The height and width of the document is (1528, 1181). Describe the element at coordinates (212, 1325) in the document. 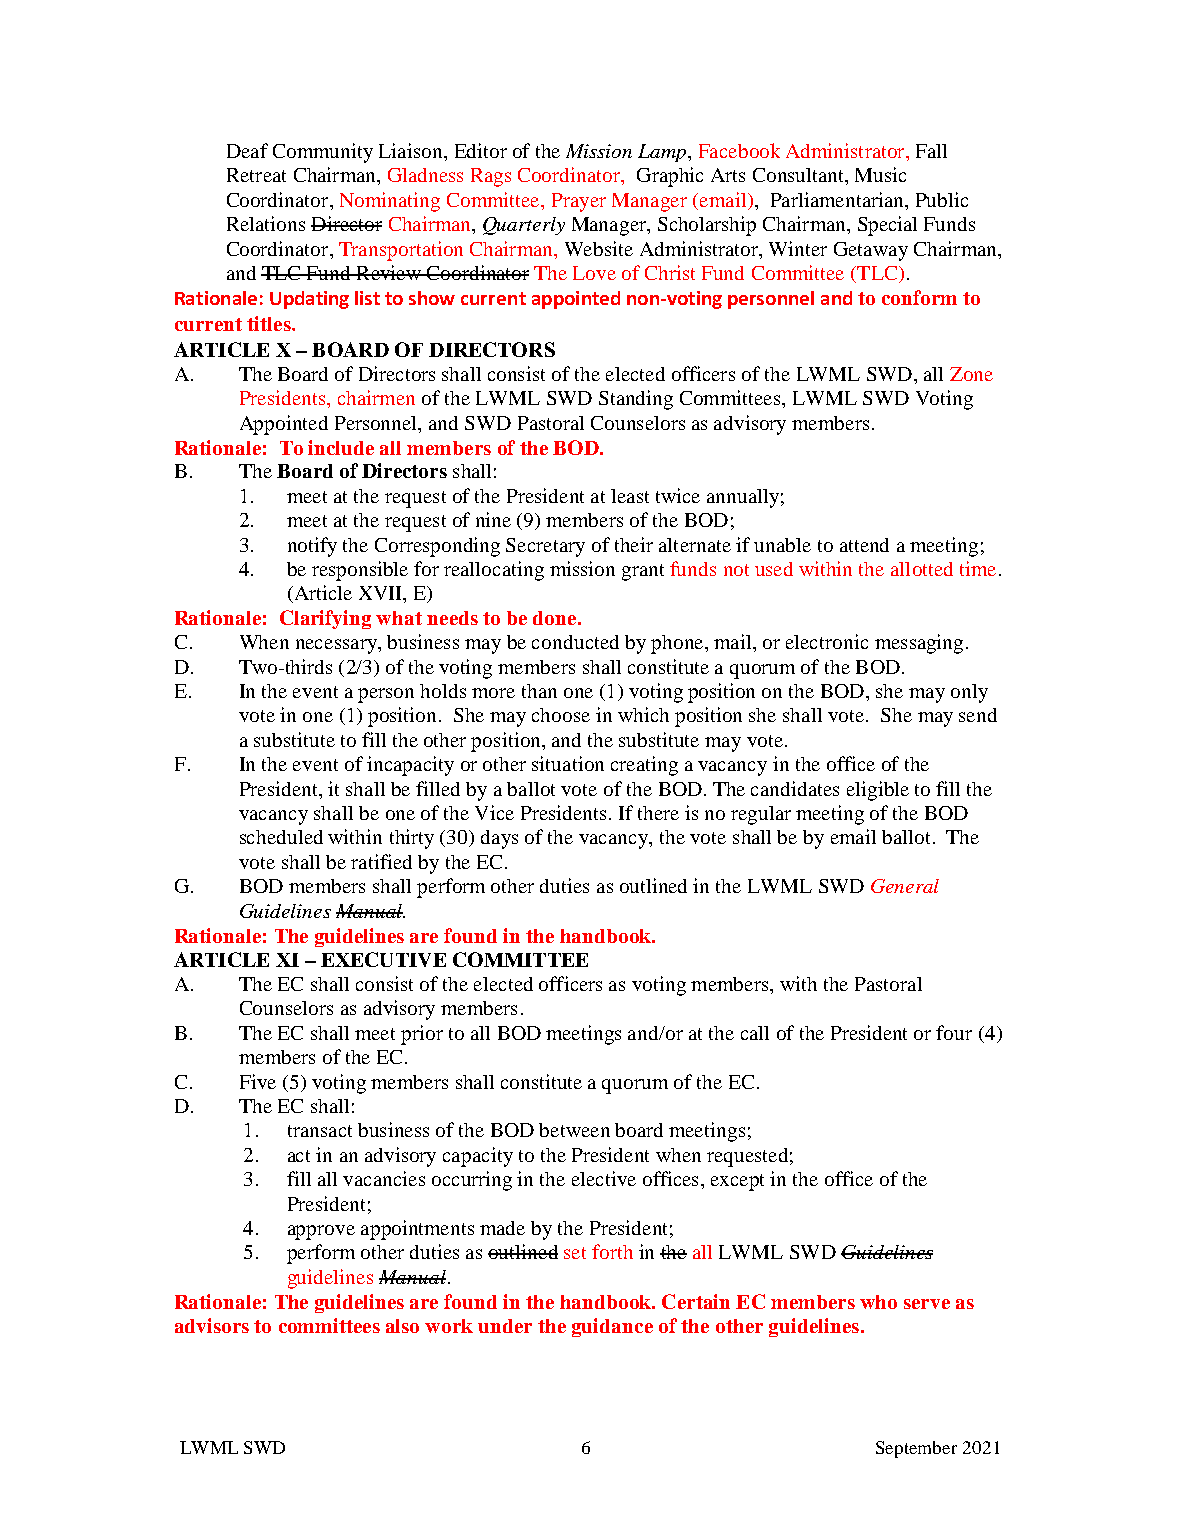

I see `advisors` at that location.
